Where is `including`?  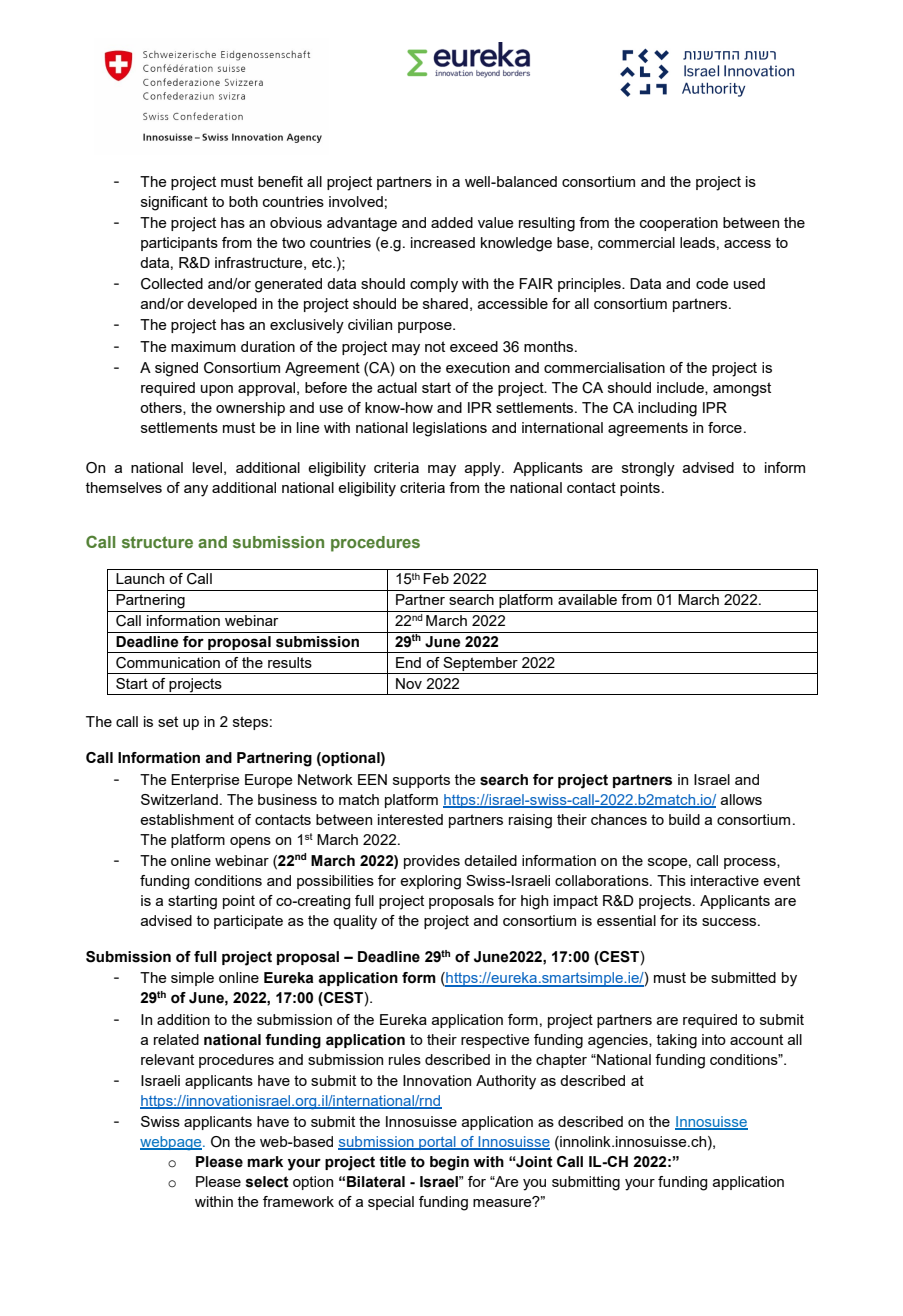 including is located at coordinates (667, 409).
